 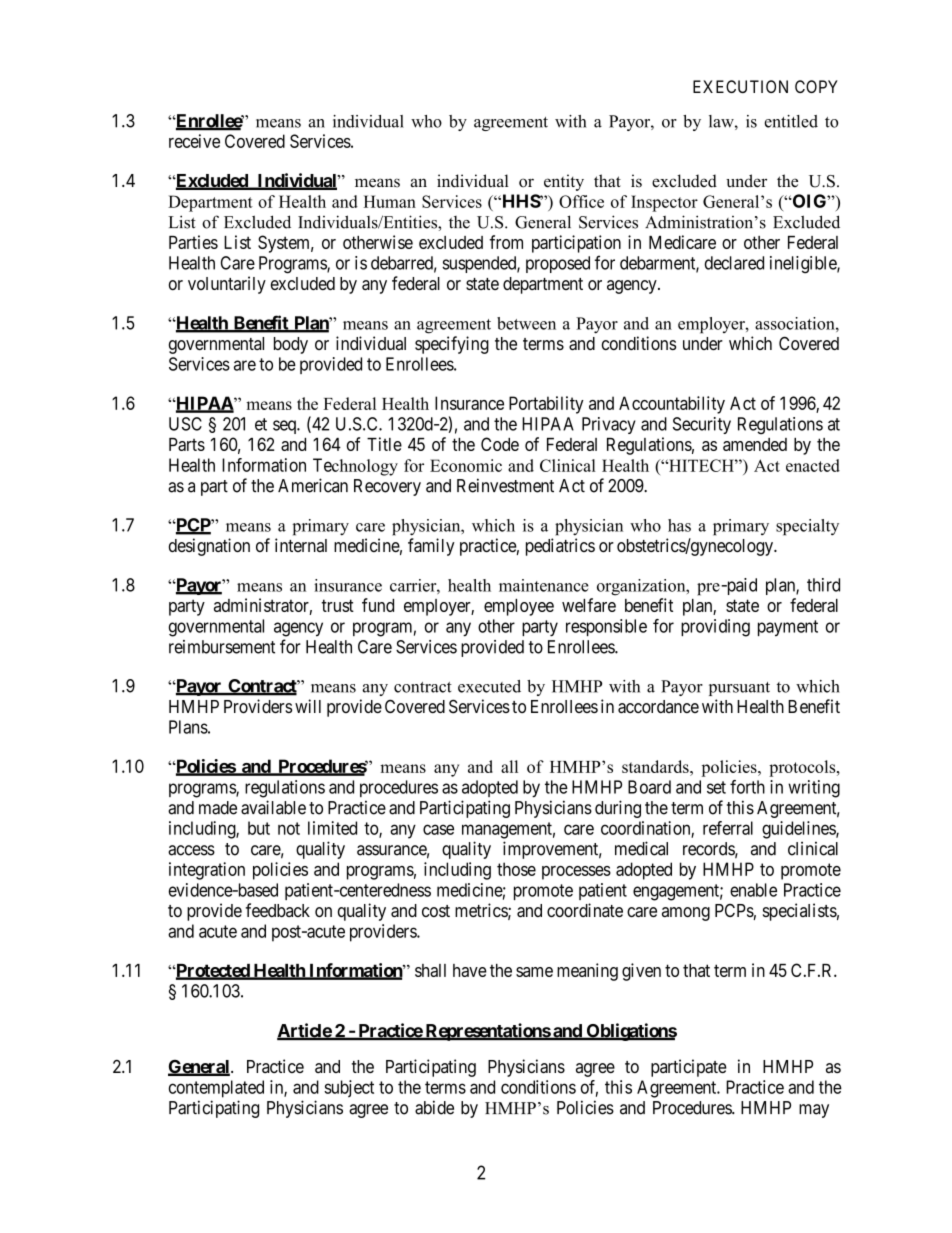 What do you see at coordinates (222, 647) in the screenshot?
I see `reimbursement` at bounding box center [222, 647].
